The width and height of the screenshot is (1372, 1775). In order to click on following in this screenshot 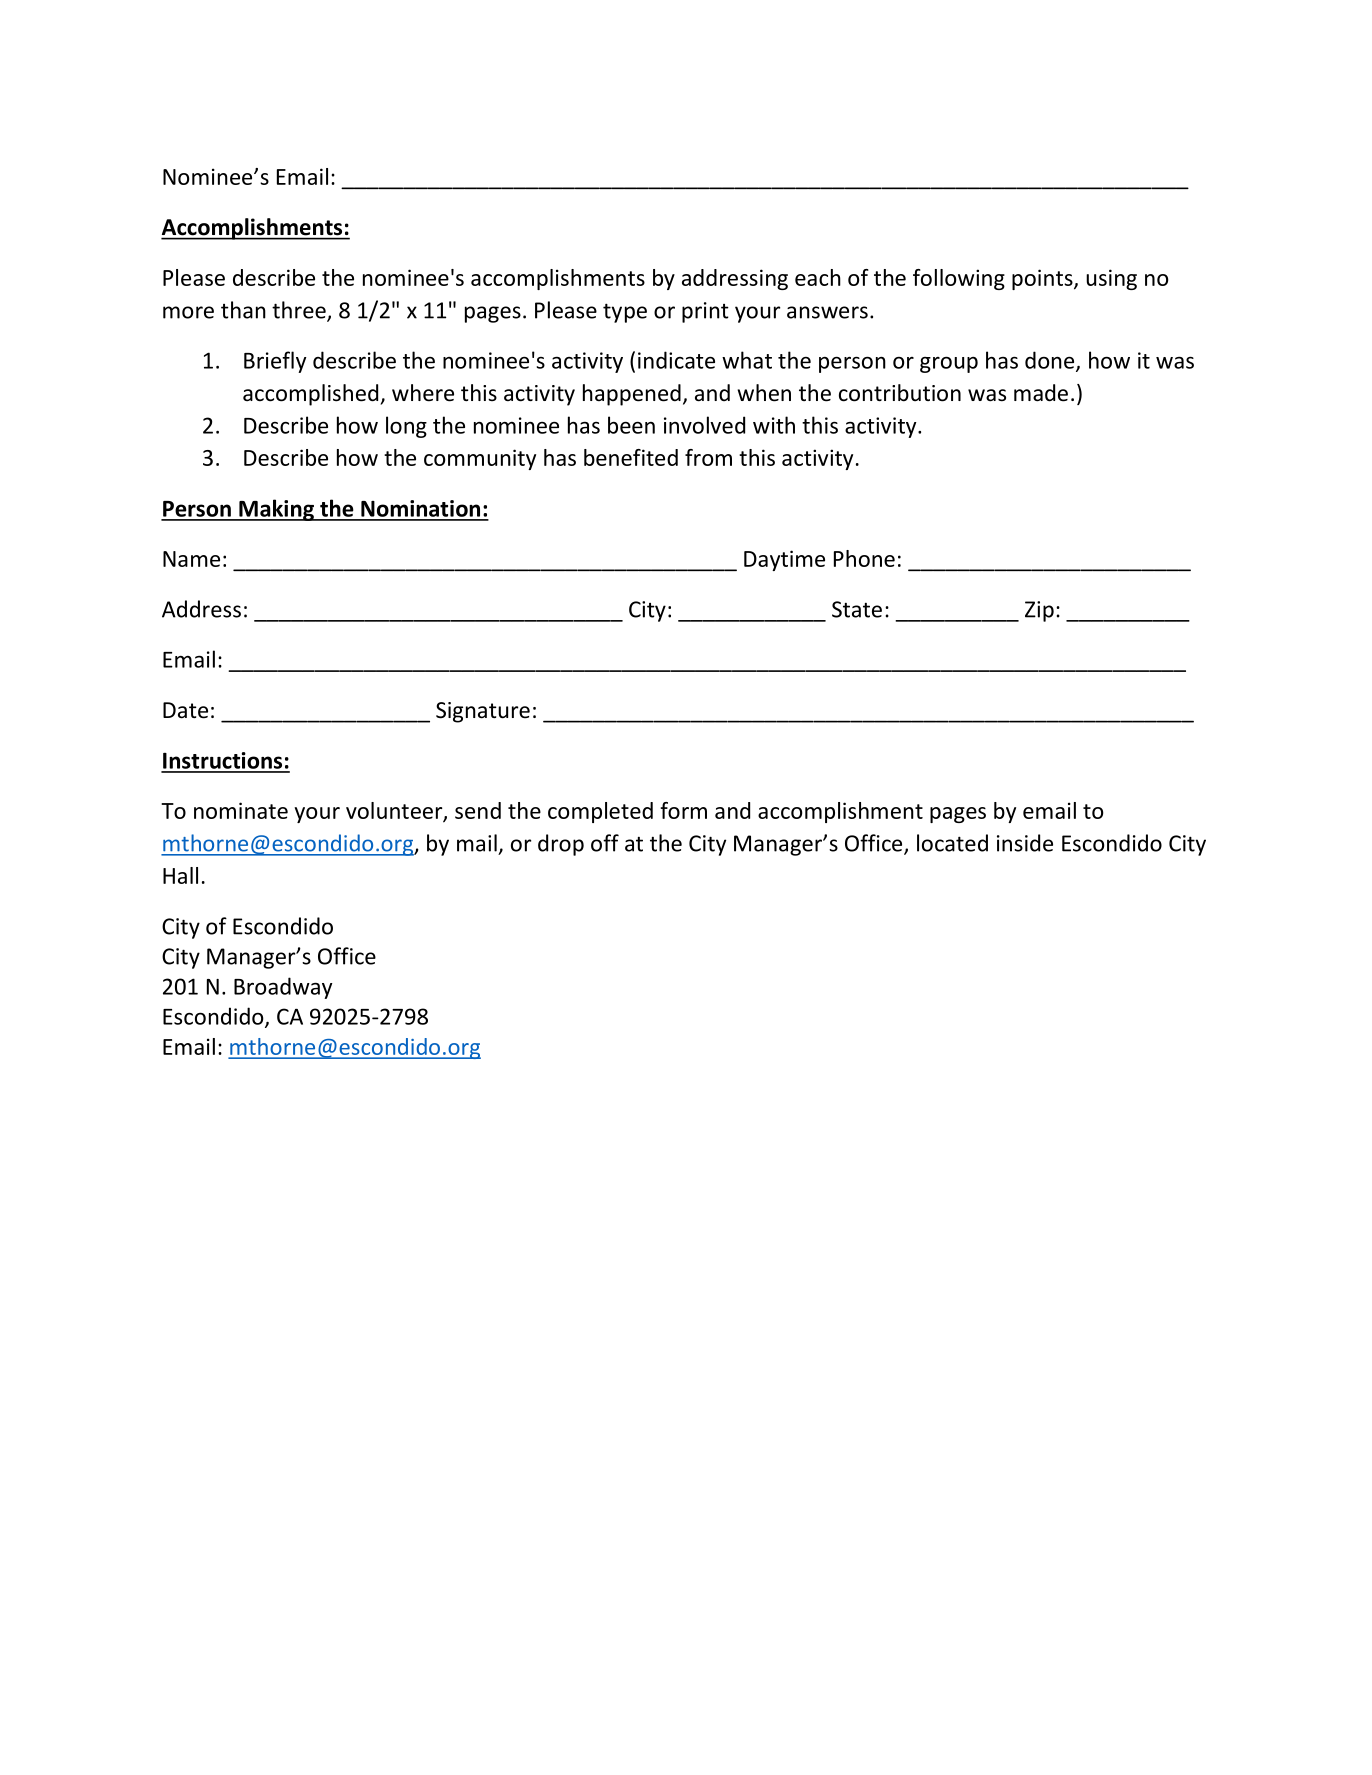, I will do `click(959, 279)`.
